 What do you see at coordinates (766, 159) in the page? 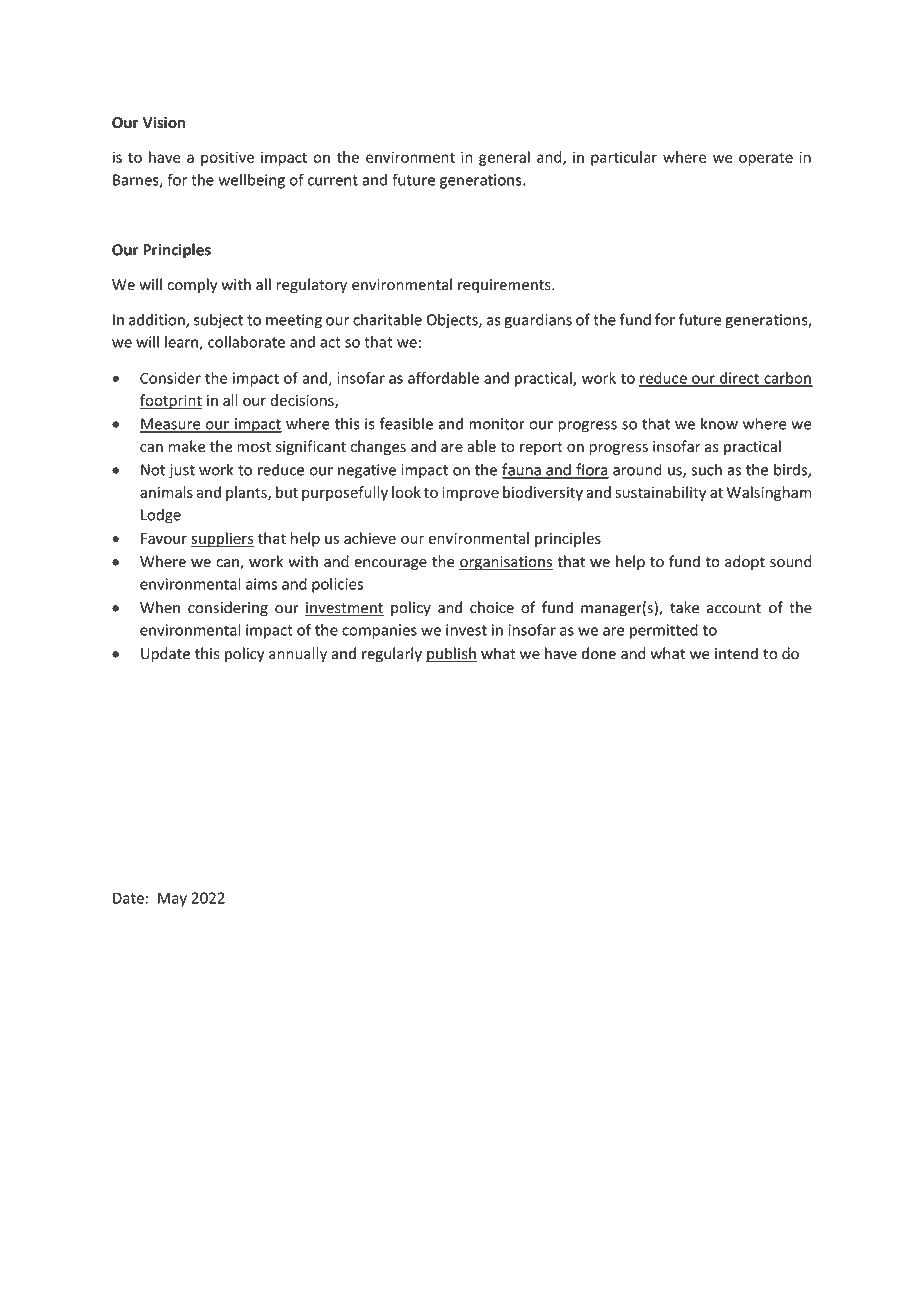
I see `operate` at bounding box center [766, 159].
